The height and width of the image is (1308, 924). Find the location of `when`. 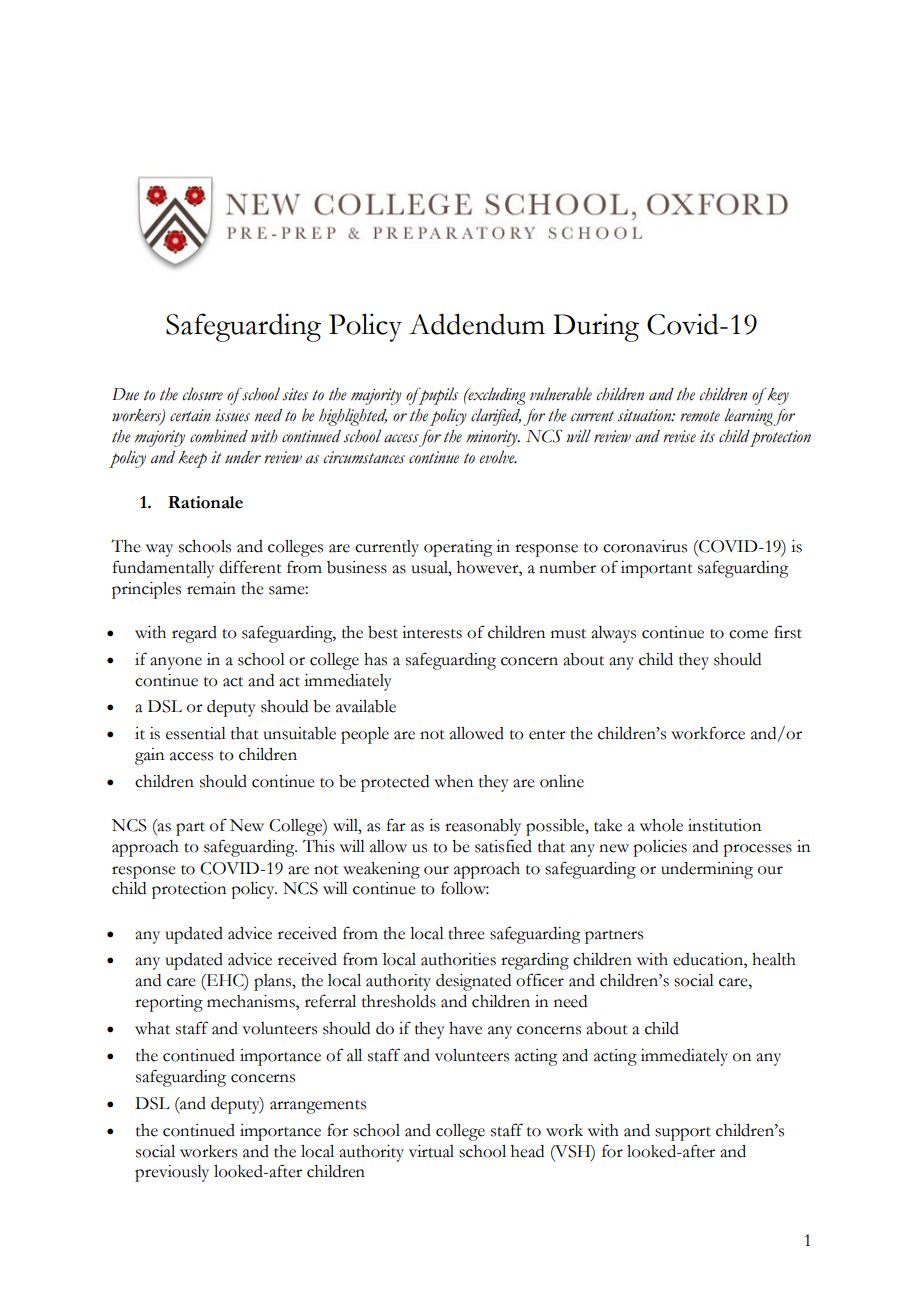

when is located at coordinates (453, 781).
